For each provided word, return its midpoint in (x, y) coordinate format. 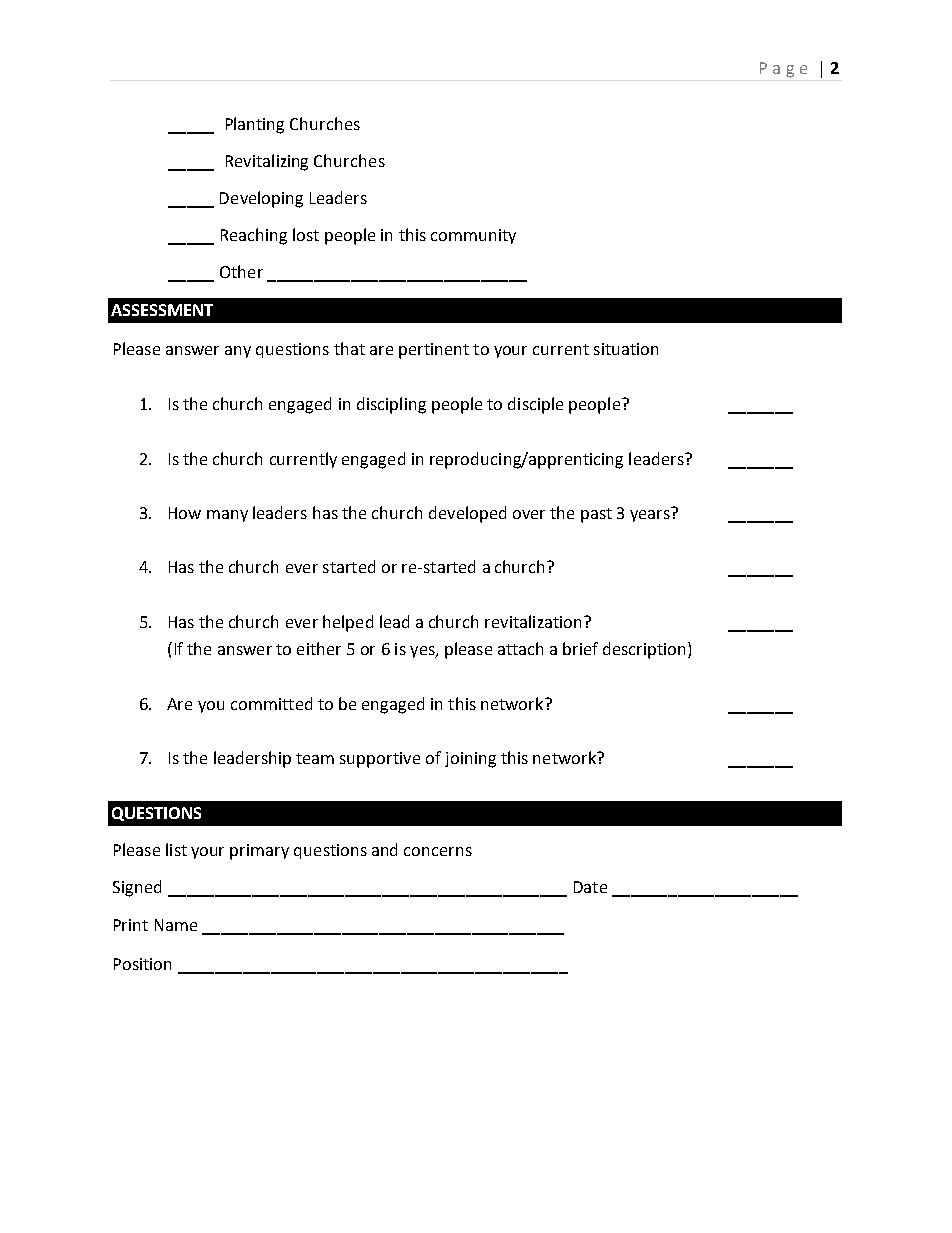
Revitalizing (267, 162)
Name (176, 925)
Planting (255, 125)
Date (590, 887)
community (473, 236)
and (384, 849)
